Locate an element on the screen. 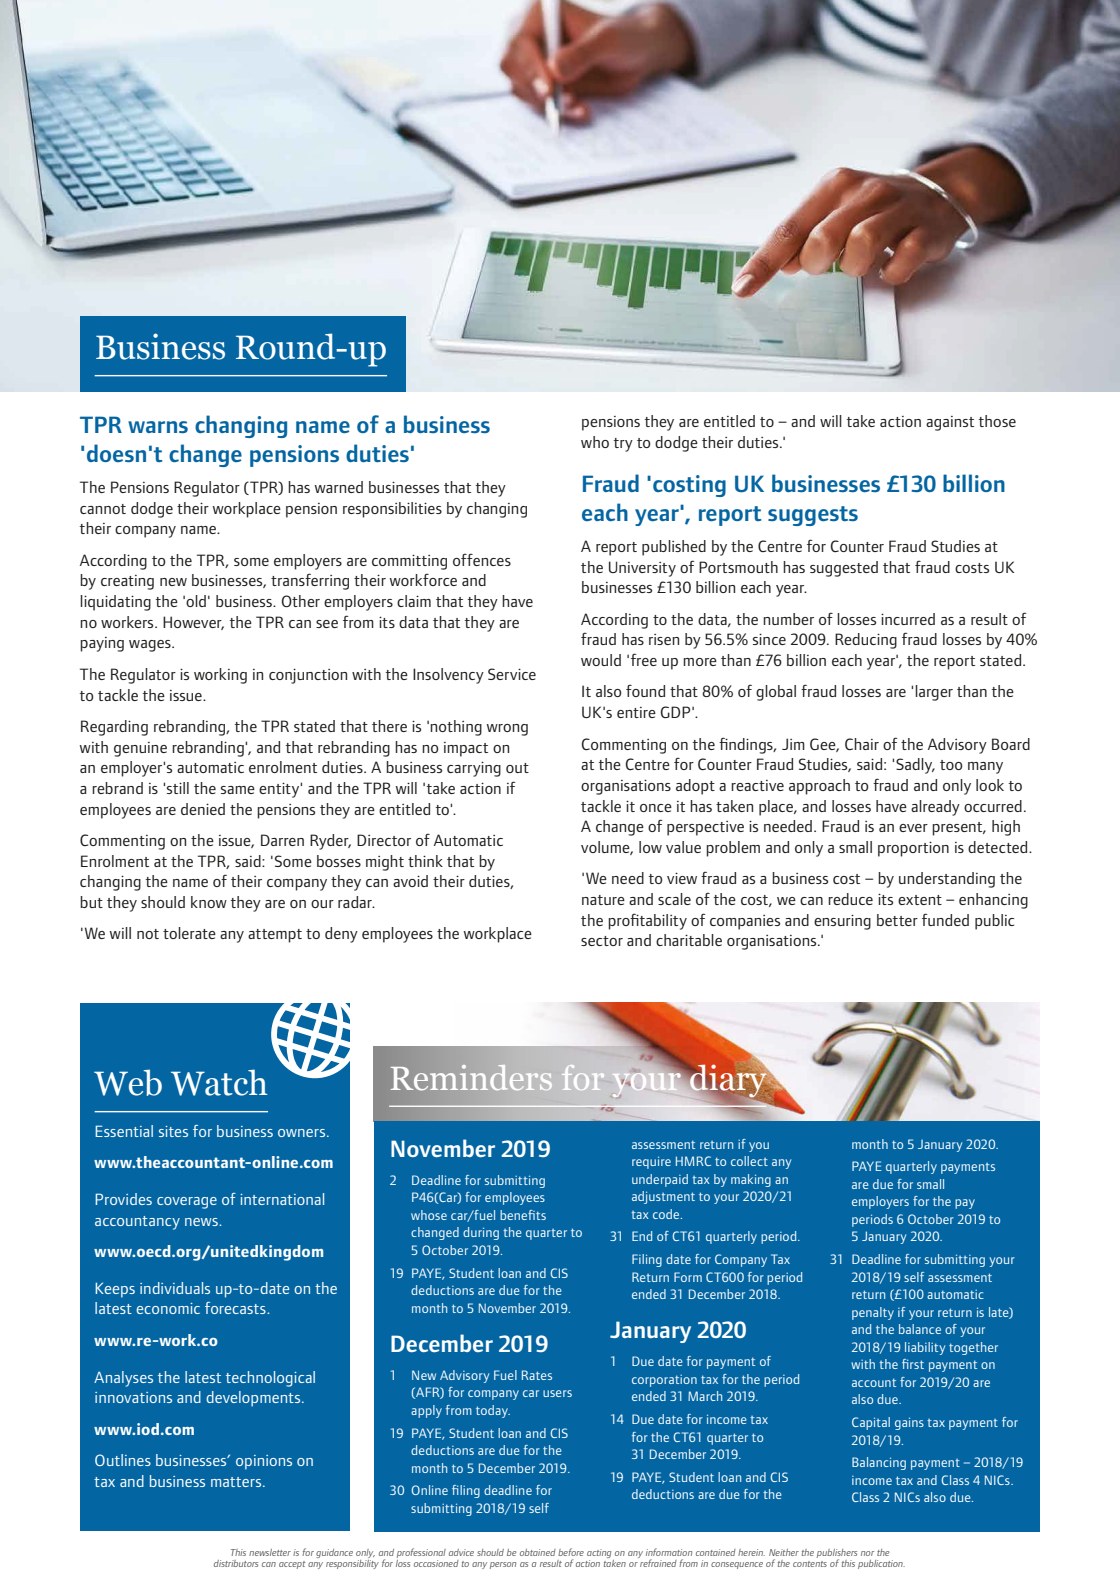 The width and height of the screenshot is (1120, 1584). those is located at coordinates (997, 421).
